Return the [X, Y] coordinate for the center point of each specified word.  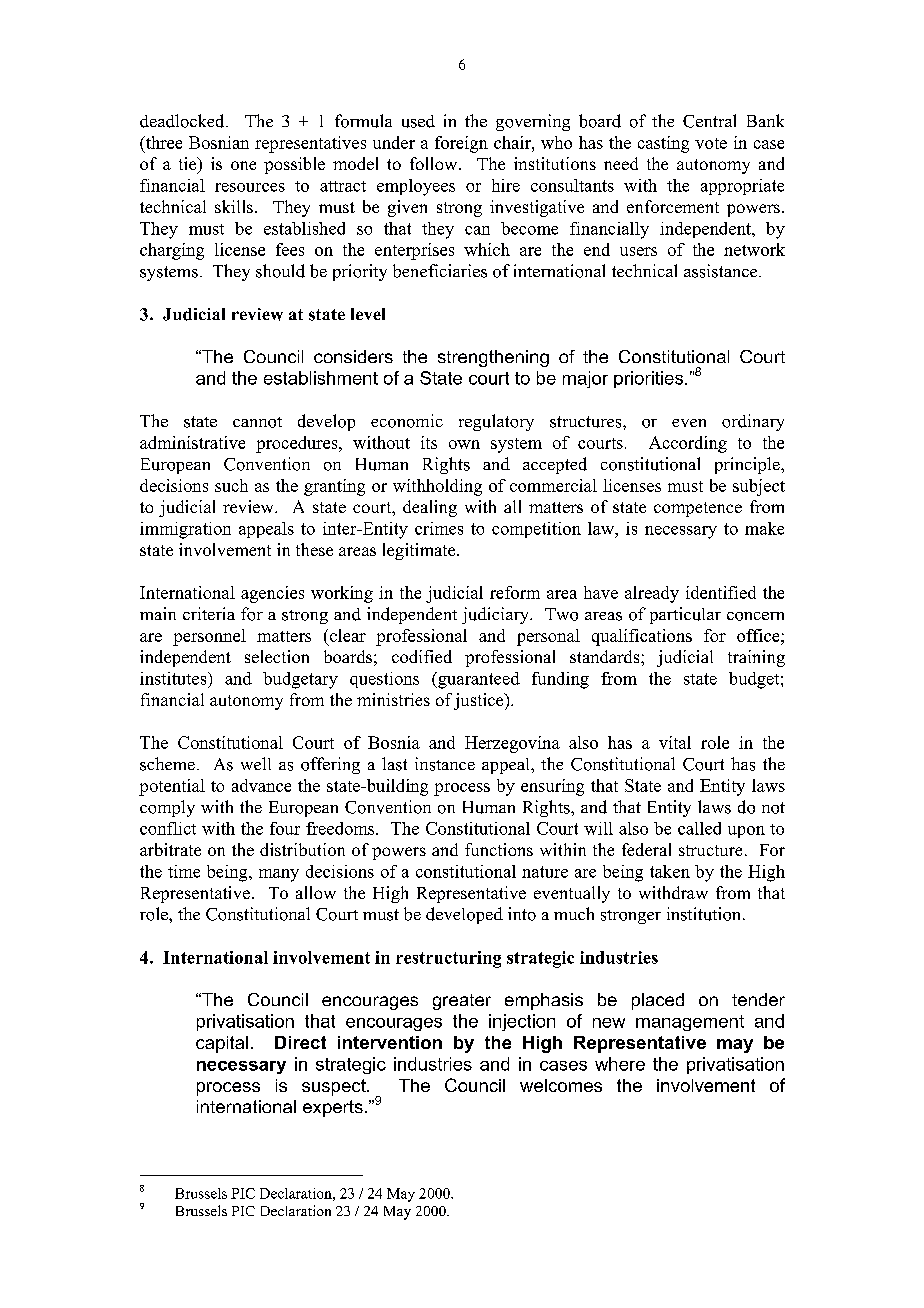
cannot [257, 422]
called [699, 828]
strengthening [493, 358]
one [243, 165]
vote [711, 143]
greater [462, 1002]
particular [685, 615]
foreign [461, 144]
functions [499, 849]
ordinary [753, 422]
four [285, 828]
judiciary [496, 615]
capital [222, 1044]
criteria [209, 613]
